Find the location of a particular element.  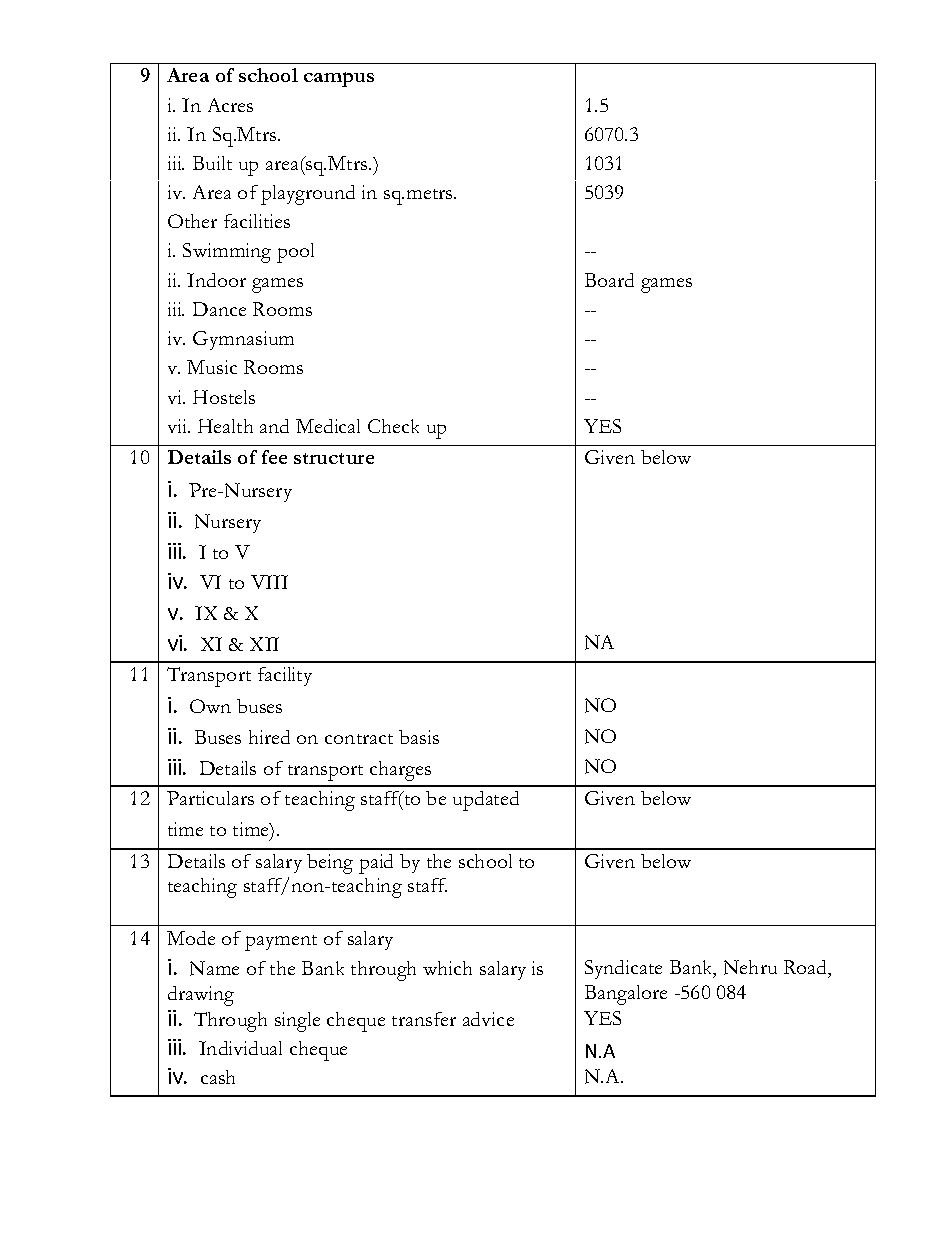

Check is located at coordinates (393, 426).
